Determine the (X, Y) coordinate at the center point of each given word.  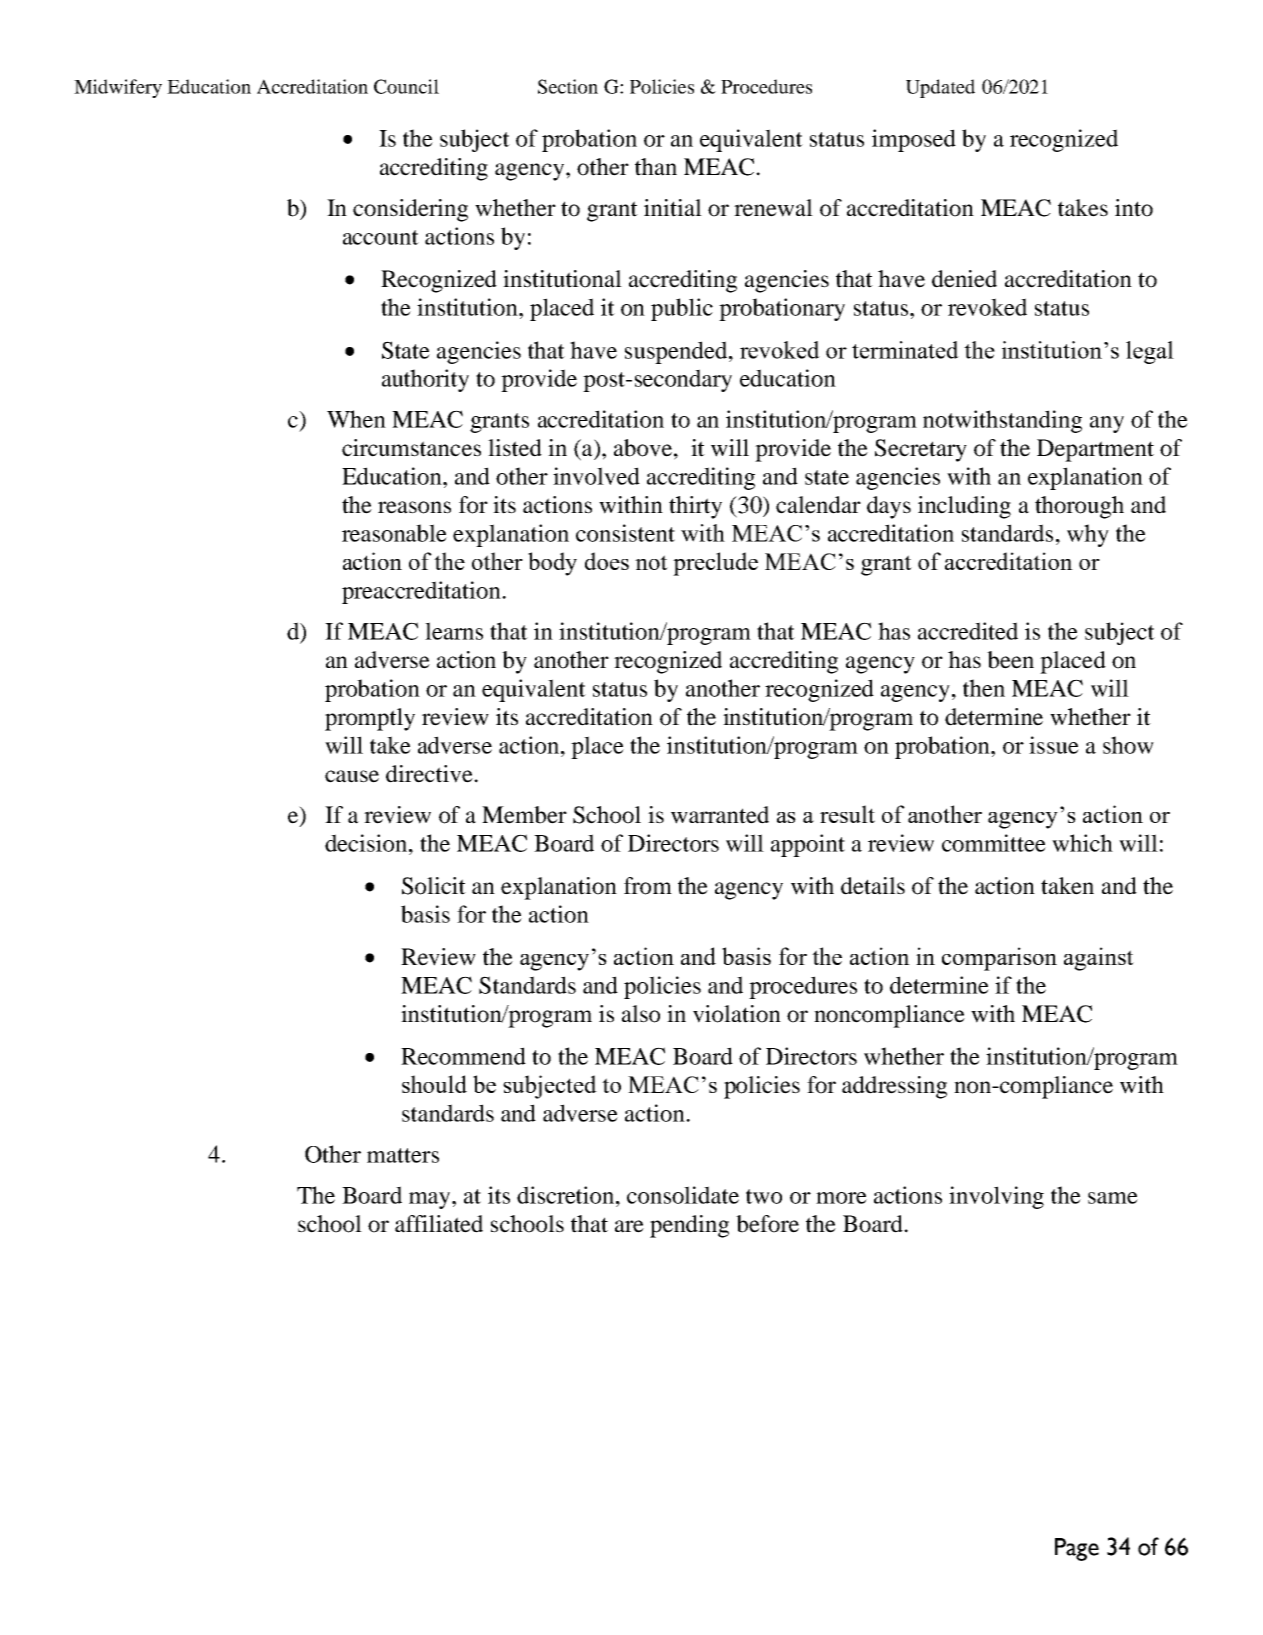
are (629, 1226)
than (656, 167)
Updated (940, 88)
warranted (720, 815)
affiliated (439, 1224)
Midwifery (118, 88)
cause (352, 776)
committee (994, 843)
